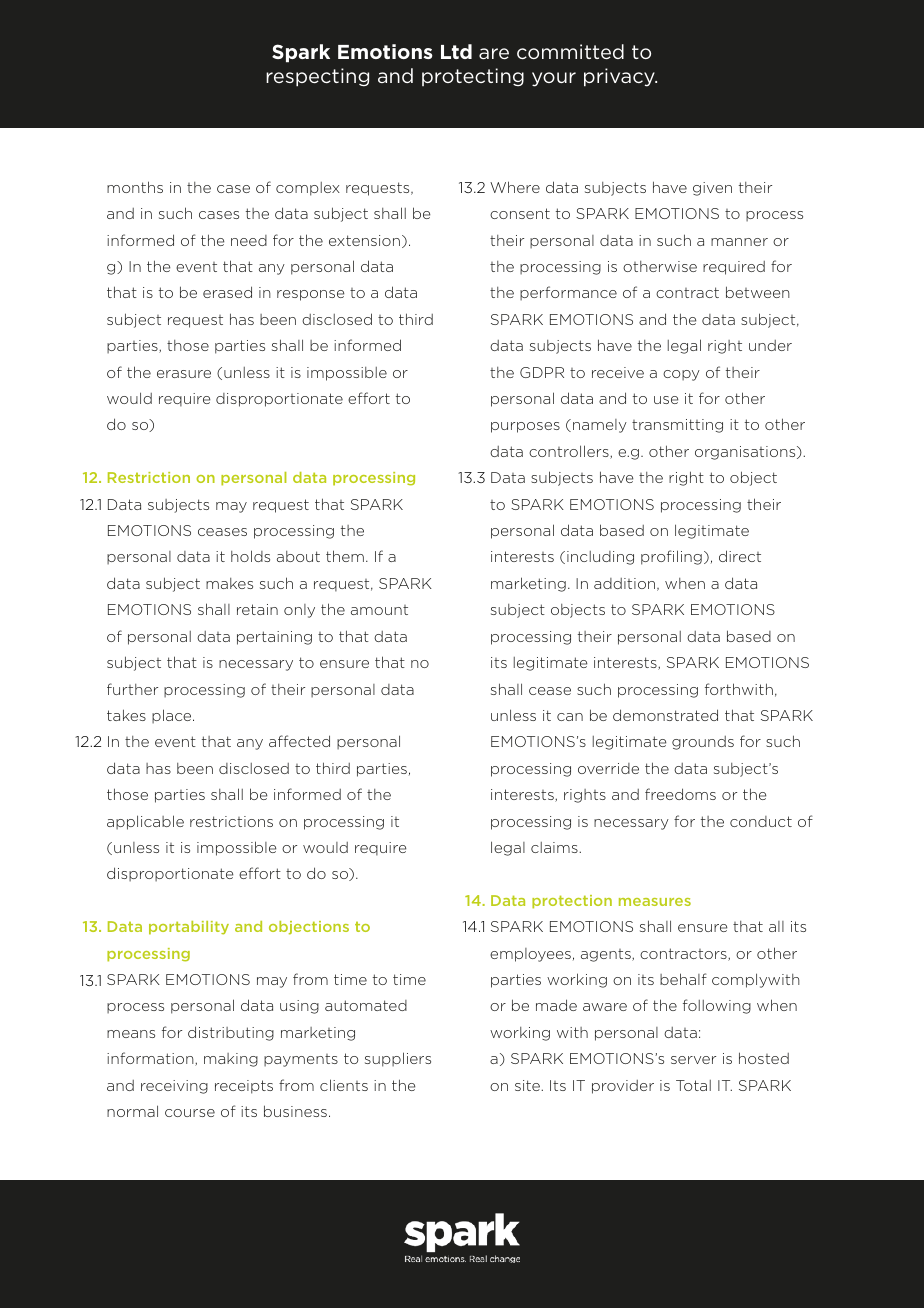  Describe the element at coordinates (570, 717) in the page. I see `can` at that location.
